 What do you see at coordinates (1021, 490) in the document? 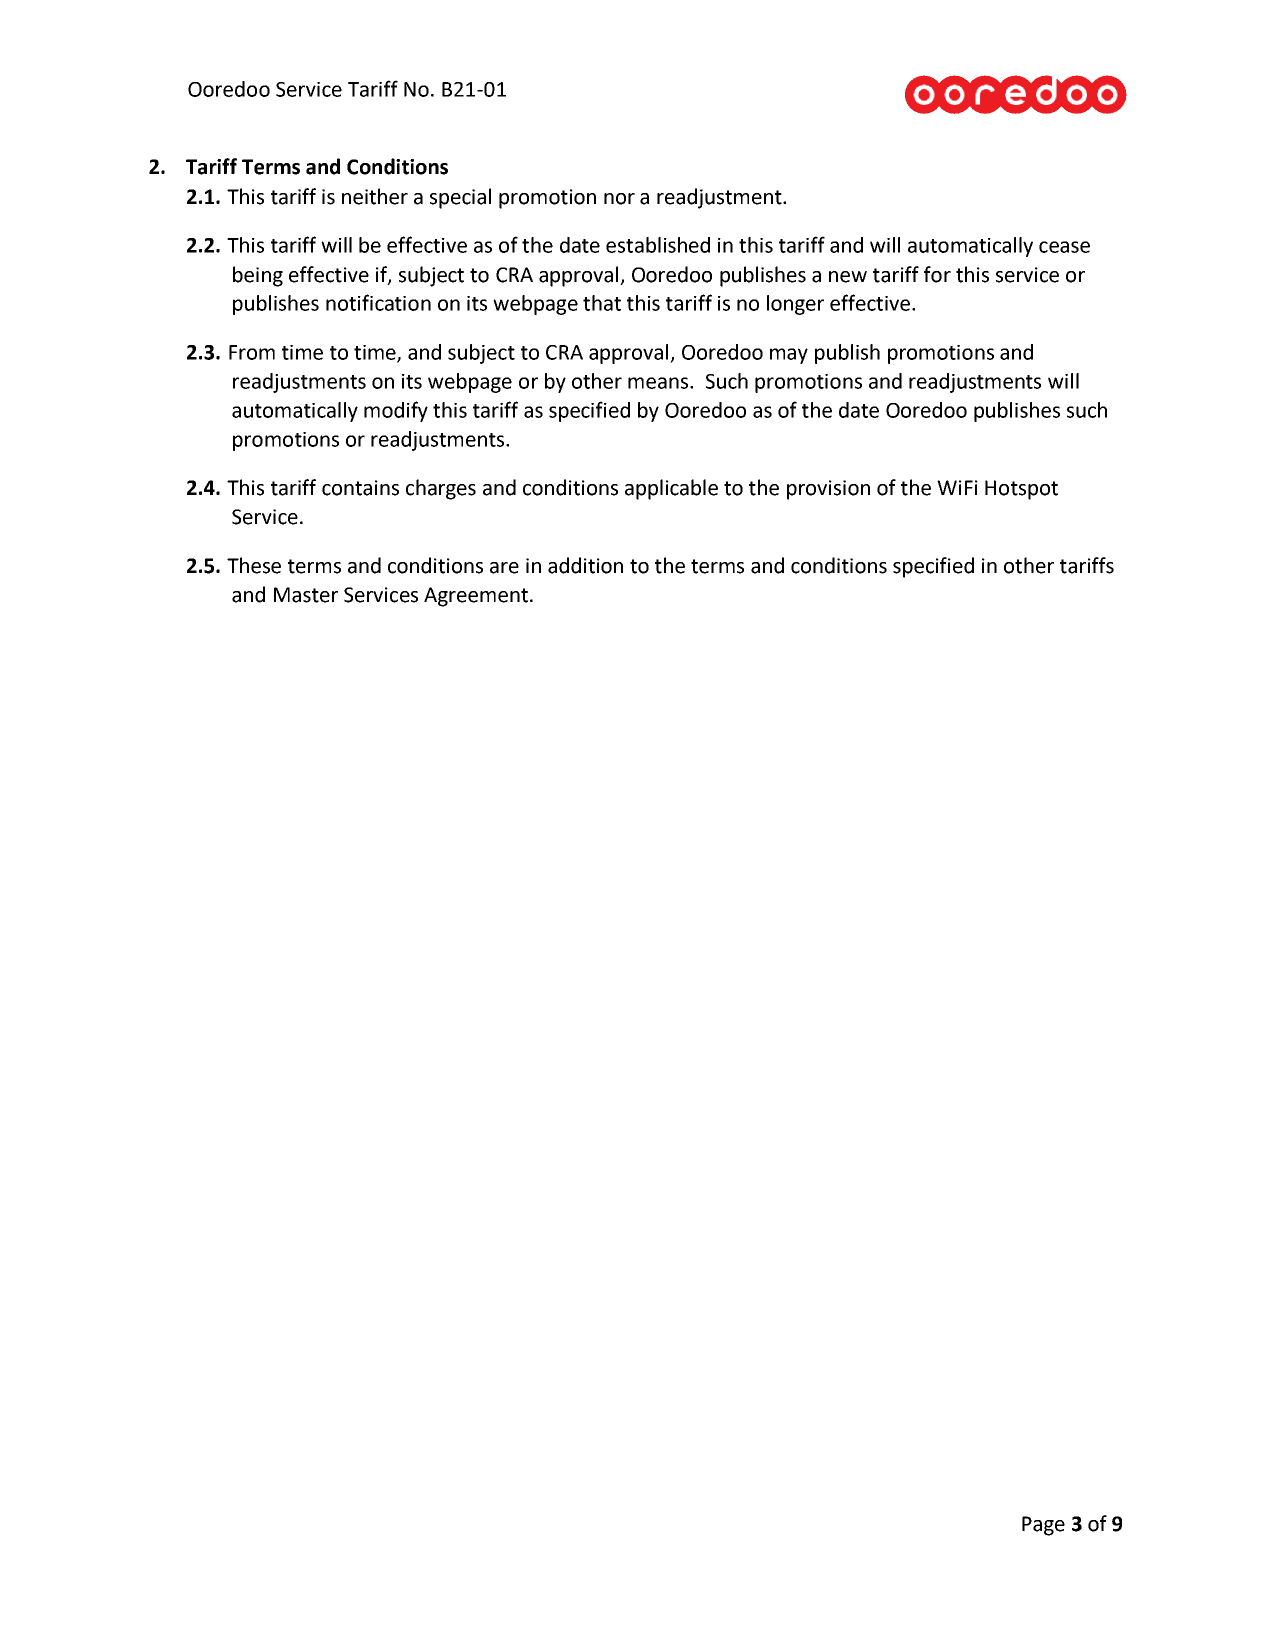
I see `Hotspot` at bounding box center [1021, 490].
